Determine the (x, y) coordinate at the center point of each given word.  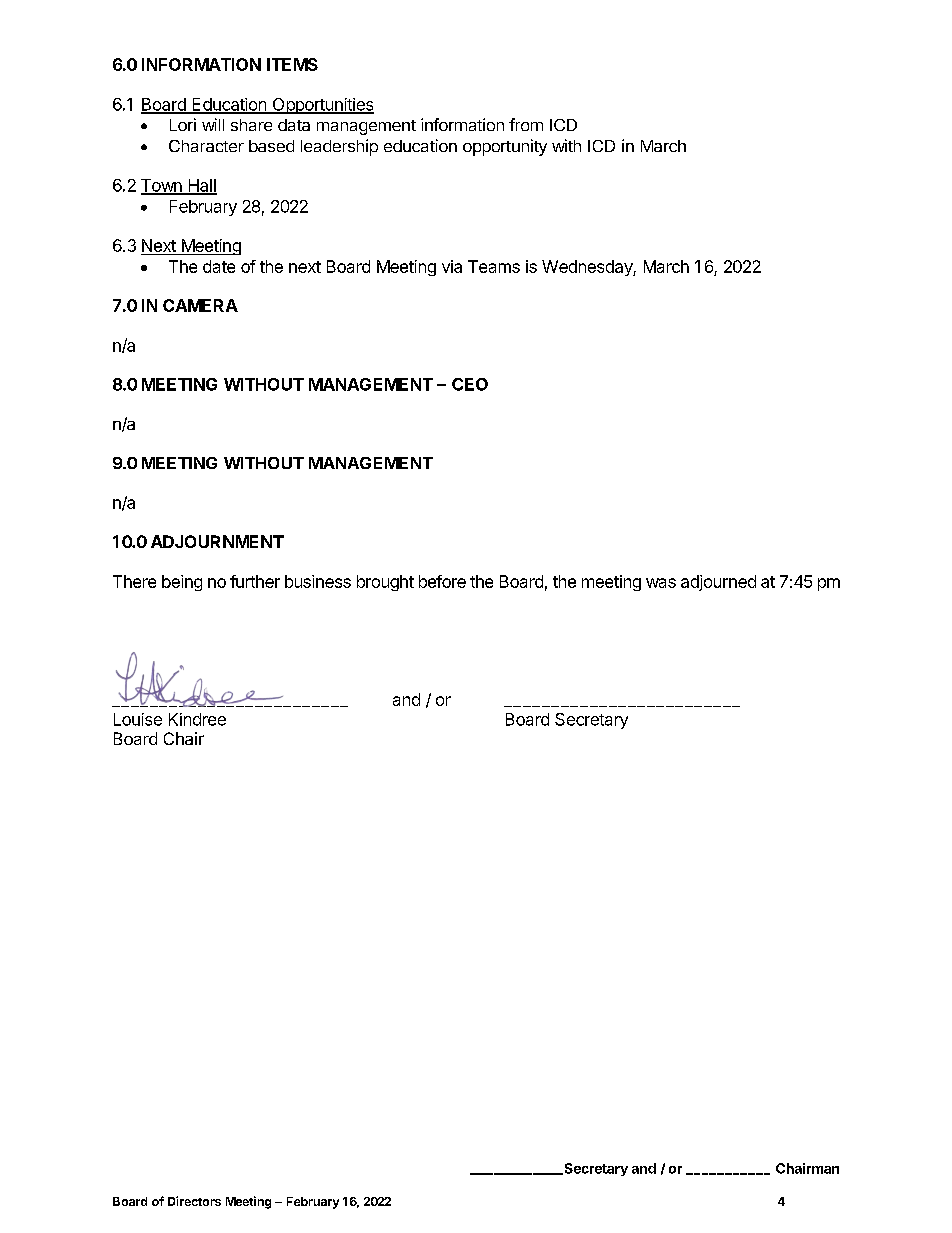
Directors (194, 1201)
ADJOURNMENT (217, 541)
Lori (183, 124)
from (526, 124)
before (442, 581)
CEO (470, 384)
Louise (138, 719)
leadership (339, 147)
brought (385, 583)
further (255, 581)
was (661, 583)
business (318, 581)
